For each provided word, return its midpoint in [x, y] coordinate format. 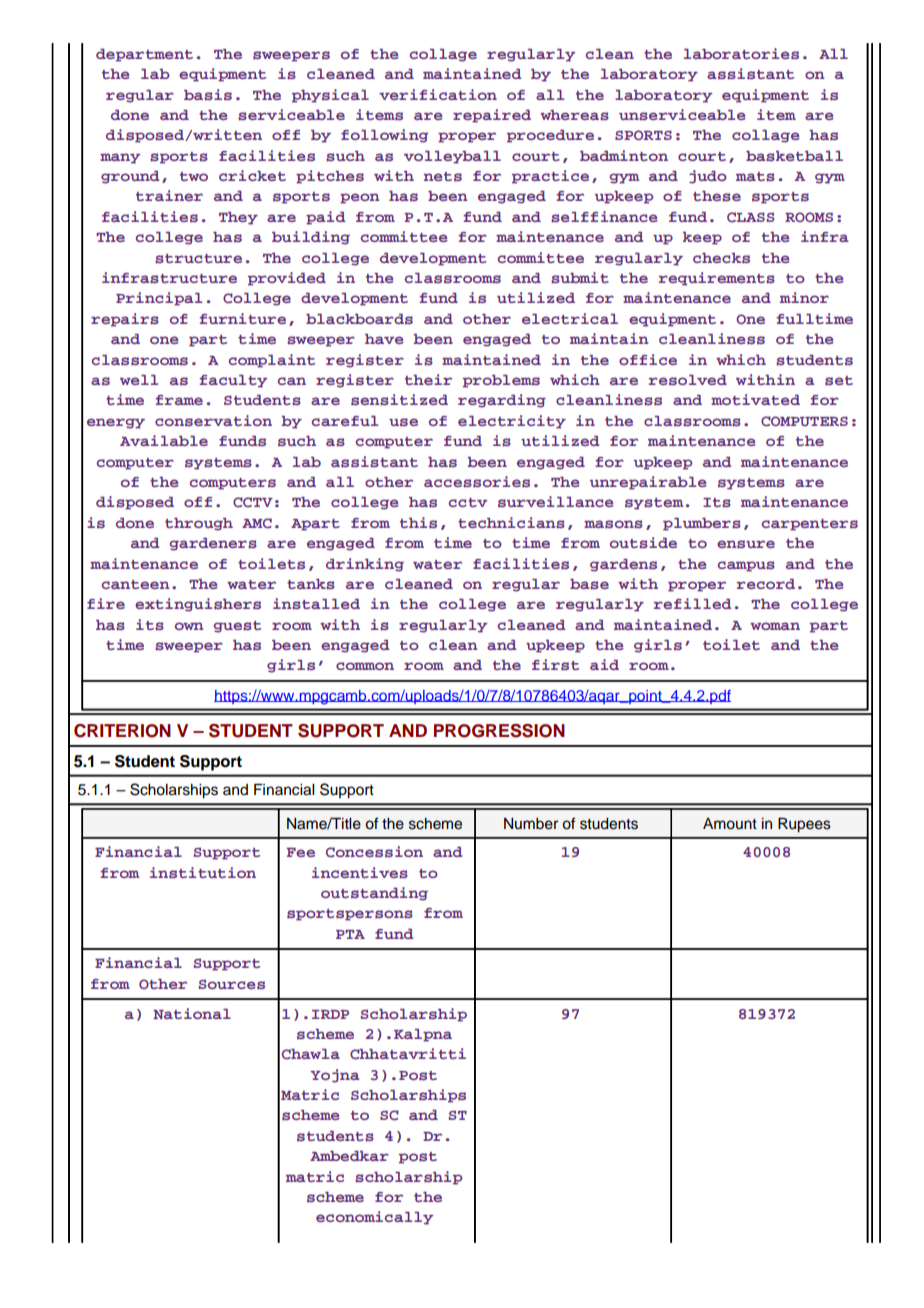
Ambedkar [349, 1156]
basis [208, 95]
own [189, 626]
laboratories [741, 54]
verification [438, 94]
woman [775, 626]
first [555, 665]
